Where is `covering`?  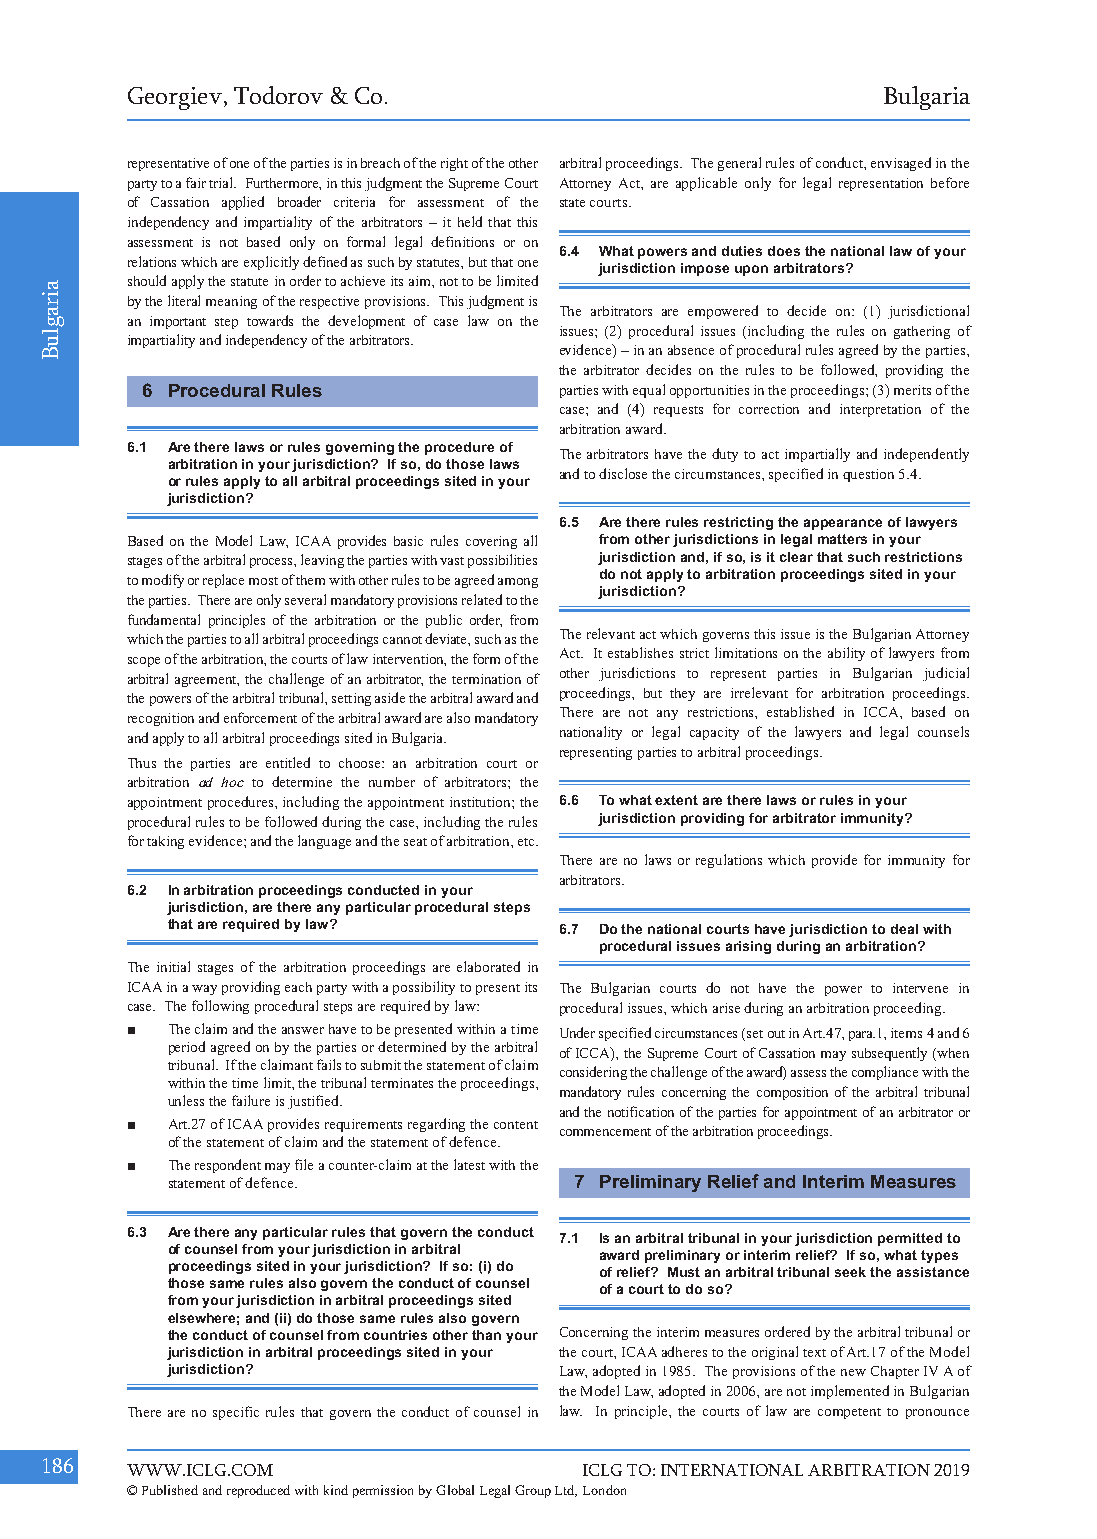
covering is located at coordinates (491, 542).
